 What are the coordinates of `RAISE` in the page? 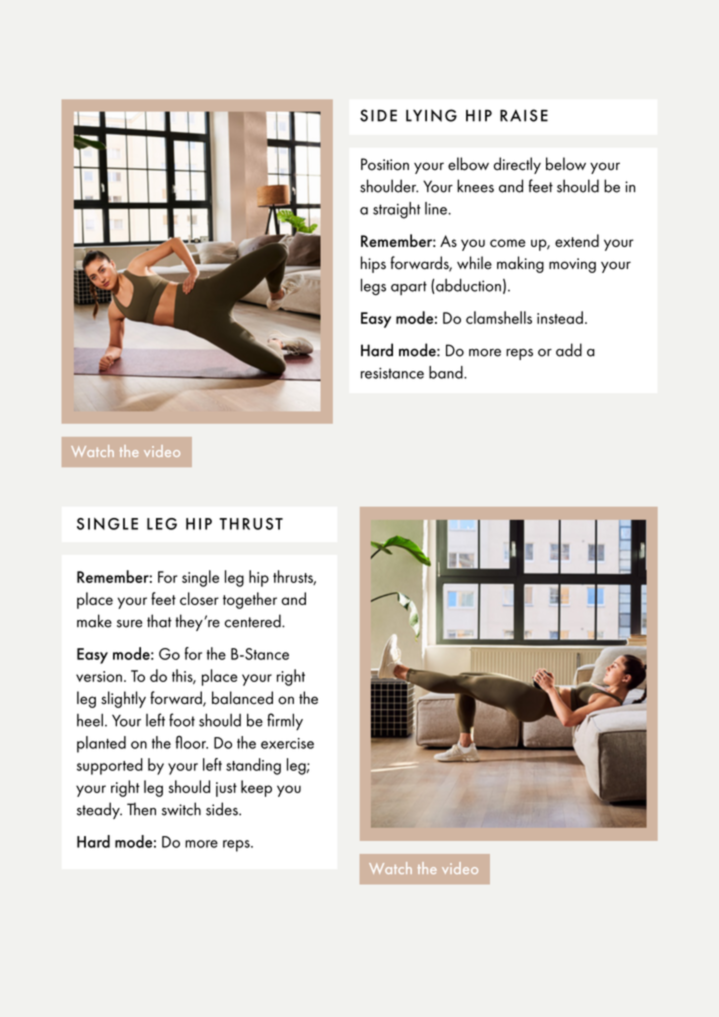 It's located at (524, 115).
